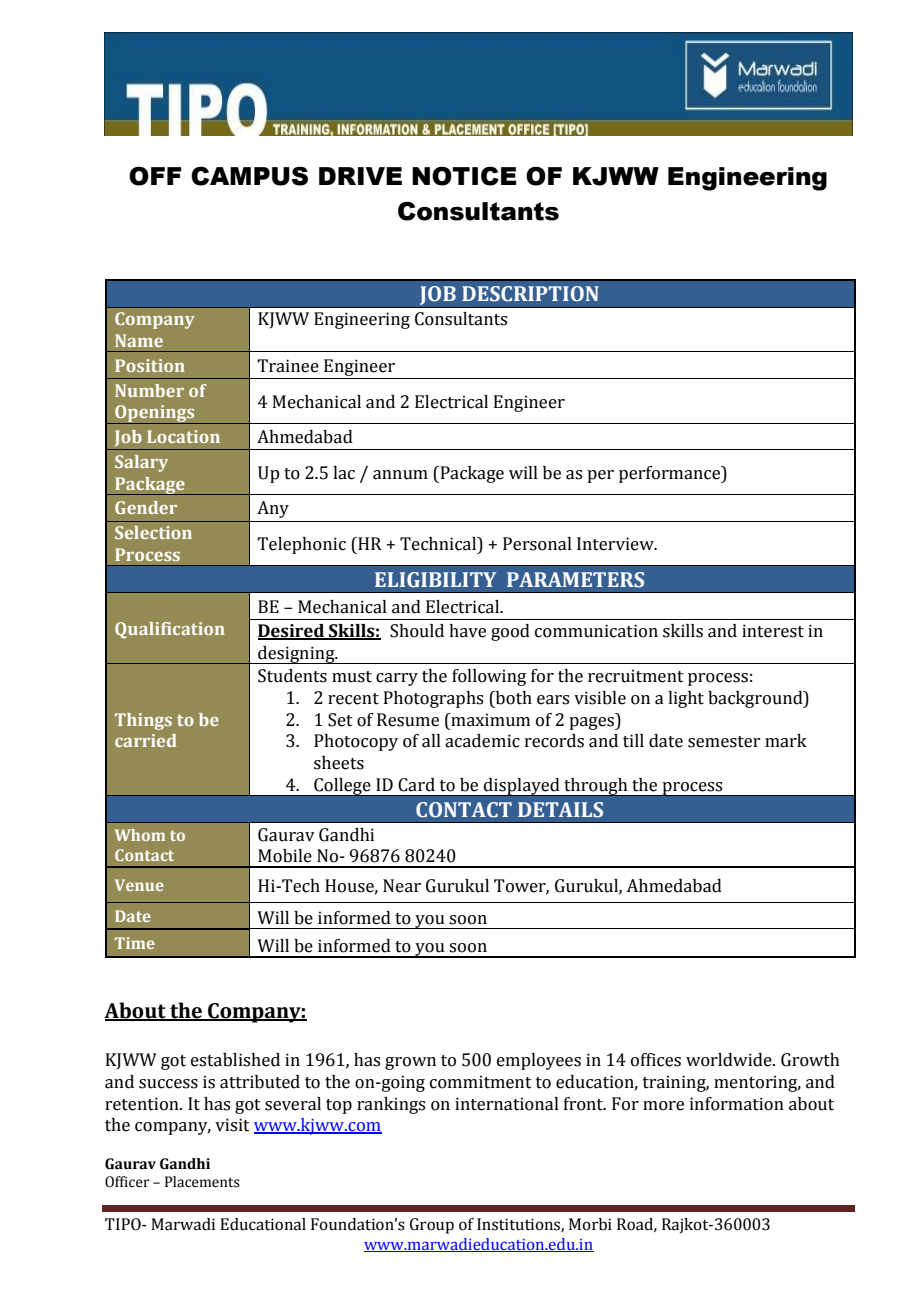 Image resolution: width=924 pixels, height=1308 pixels. Describe the element at coordinates (464, 176) in the page. I see `NOTICE` at that location.
